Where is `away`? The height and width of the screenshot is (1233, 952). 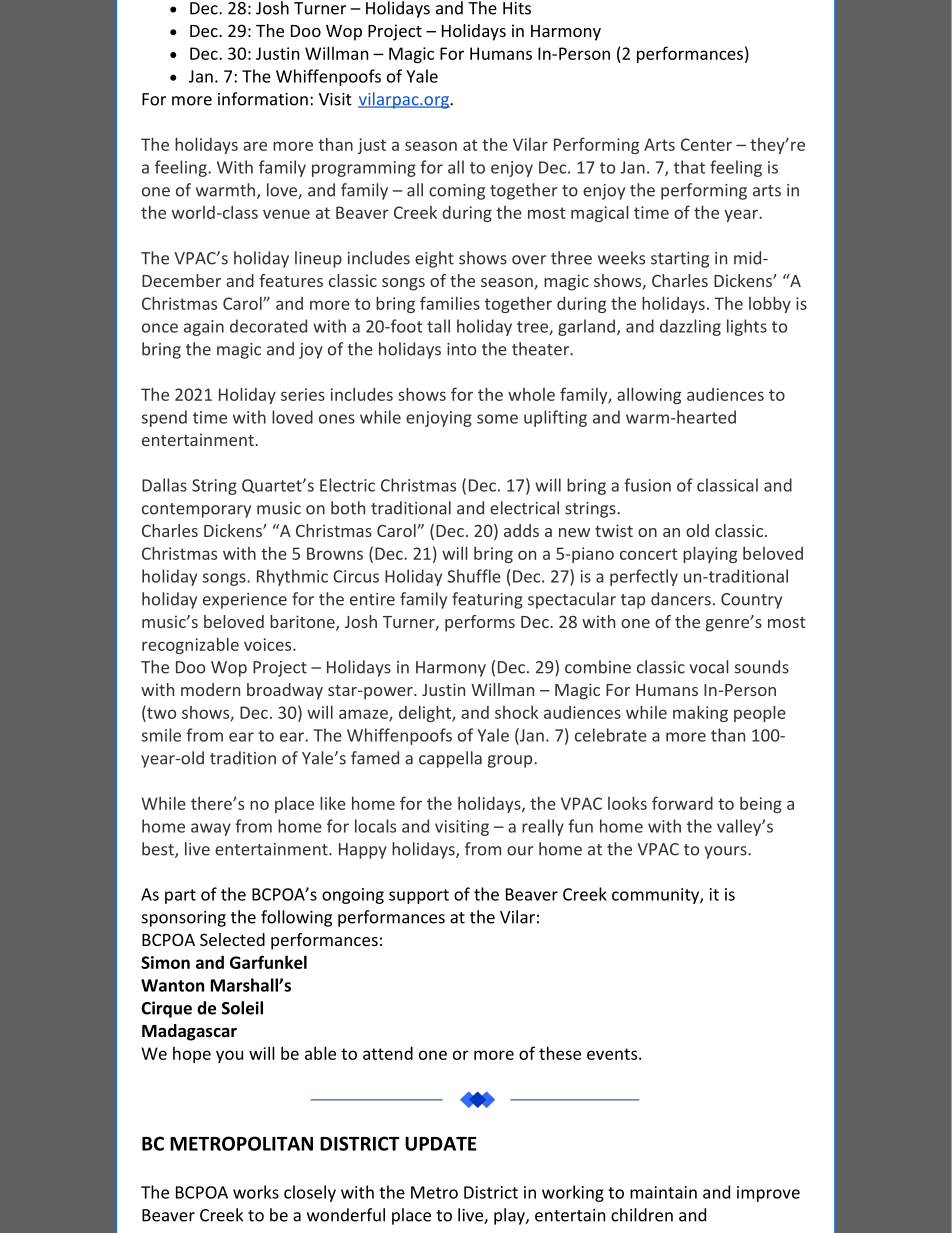 away is located at coordinates (211, 829).
